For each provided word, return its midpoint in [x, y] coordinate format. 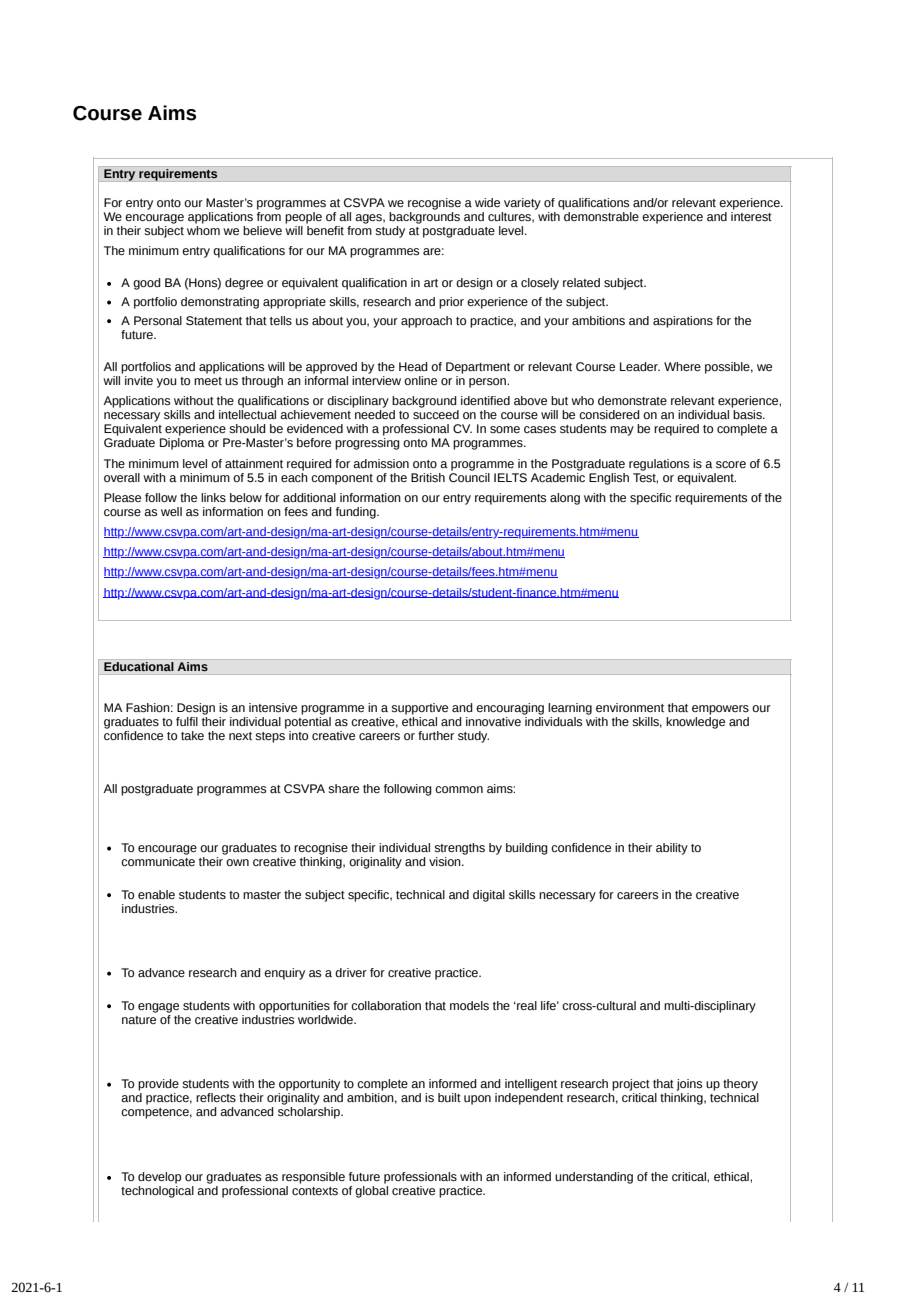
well [171, 511]
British [428, 477]
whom [203, 229]
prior [451, 303]
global [371, 1192]
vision [446, 862]
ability [672, 849]
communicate [158, 860]
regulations [659, 465]
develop [159, 1178]
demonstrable [601, 215]
